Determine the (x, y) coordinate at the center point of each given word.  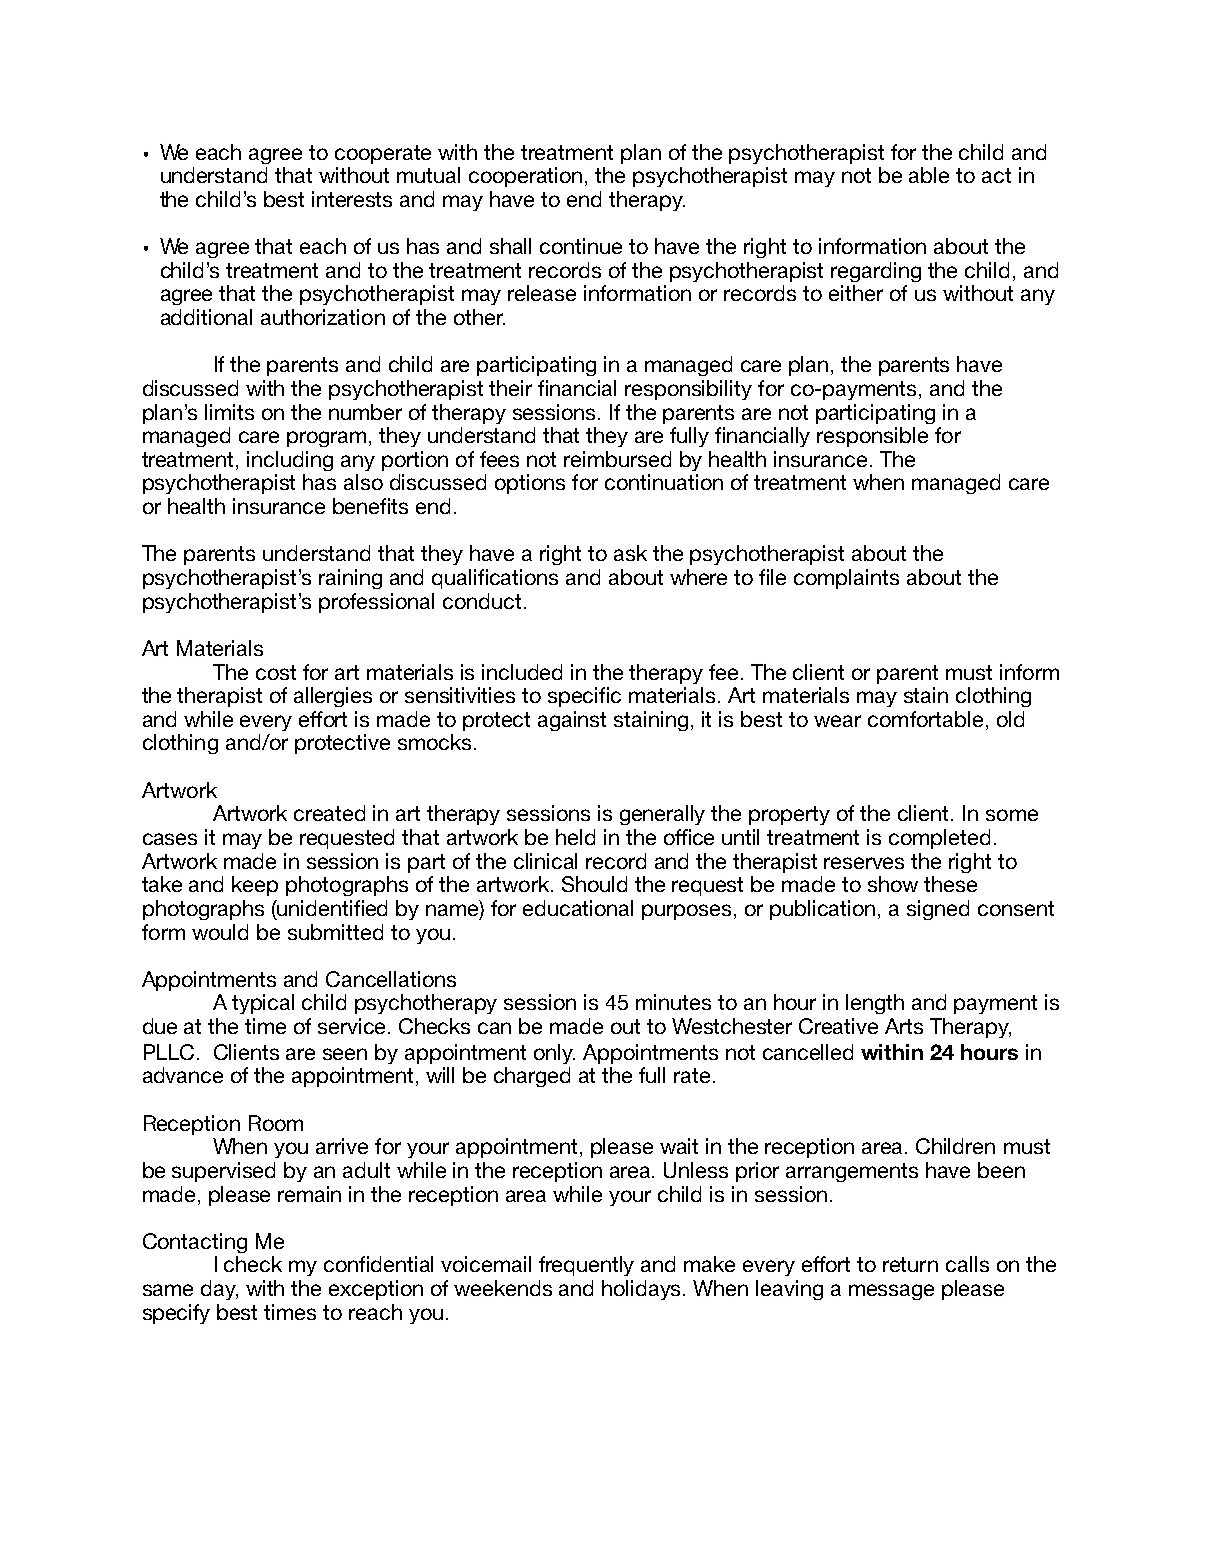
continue (581, 246)
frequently (586, 1266)
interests (352, 199)
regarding (876, 272)
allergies (333, 697)
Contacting (195, 1243)
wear (837, 721)
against (572, 721)
